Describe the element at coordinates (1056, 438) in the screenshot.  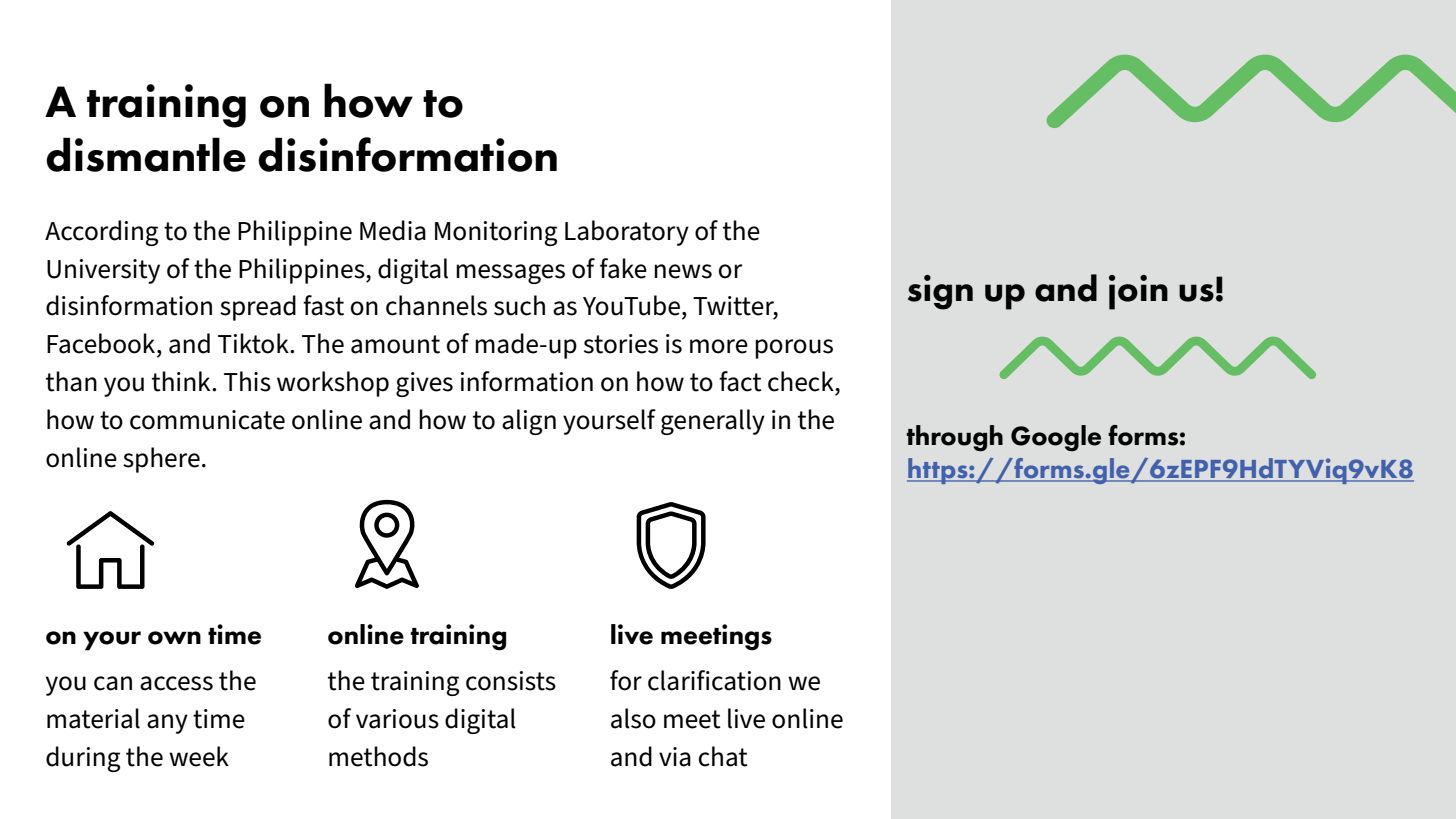
I see `Google` at that location.
